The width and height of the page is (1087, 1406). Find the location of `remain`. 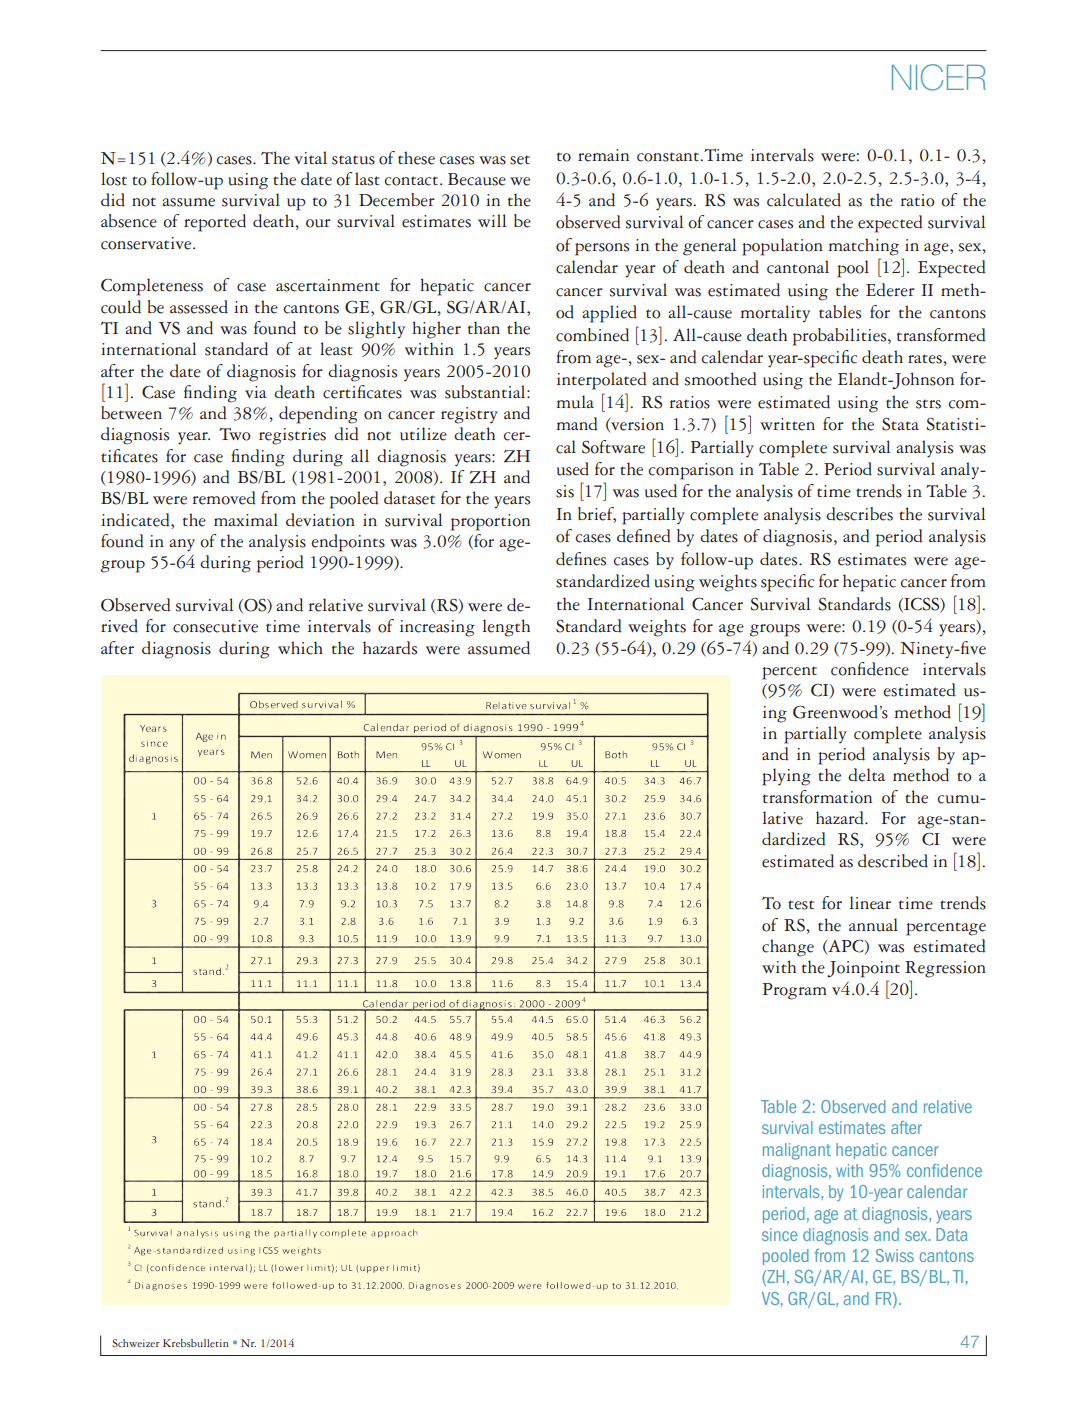

remain is located at coordinates (603, 155).
